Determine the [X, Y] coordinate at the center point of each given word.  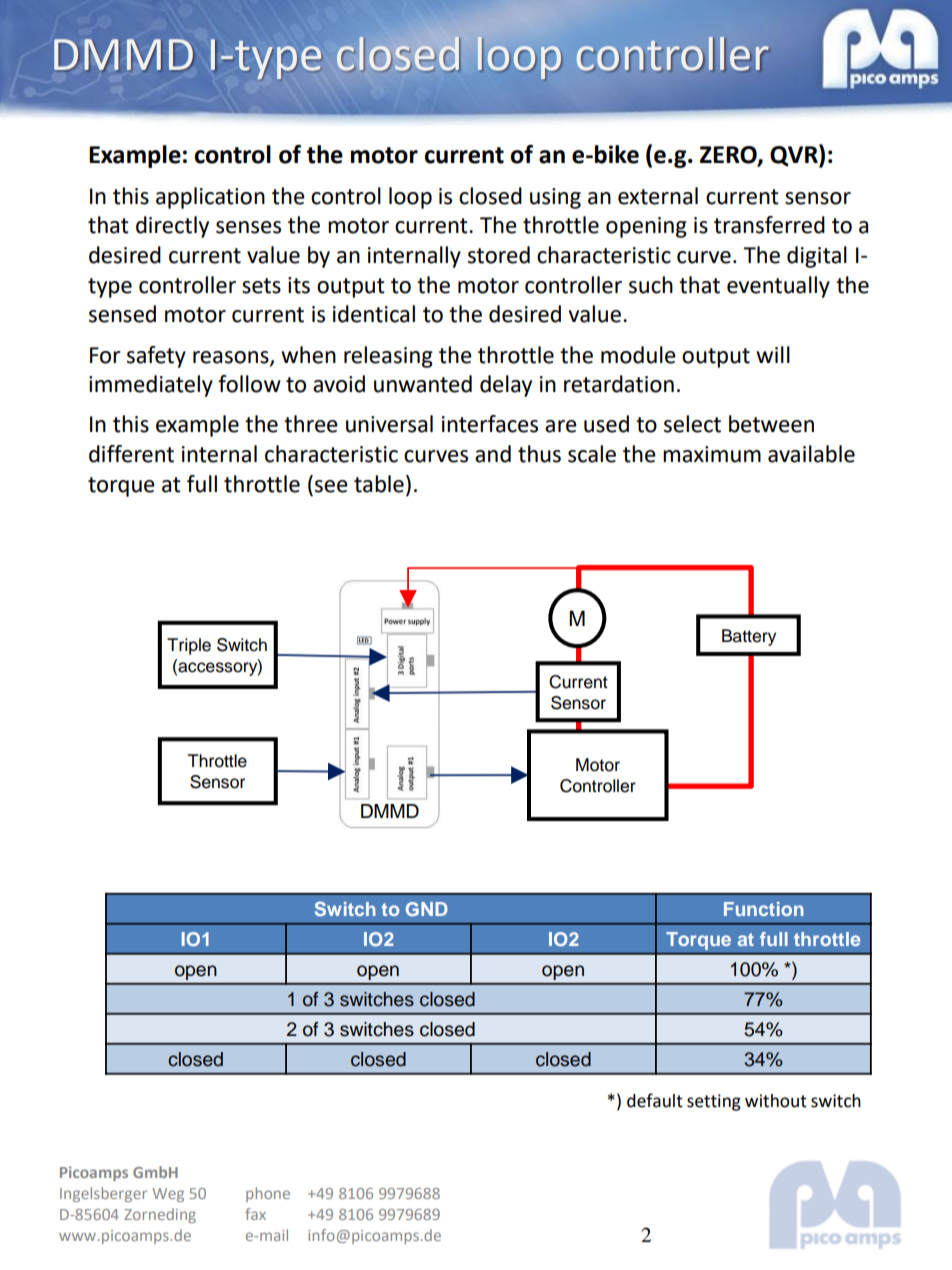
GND [427, 909]
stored [499, 255]
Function [764, 909]
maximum [712, 454]
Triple [189, 646]
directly [172, 227]
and [493, 454]
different [131, 454]
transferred [769, 225]
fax [255, 1214]
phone [268, 1194]
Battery [749, 637]
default [655, 1100]
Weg [168, 1195]
